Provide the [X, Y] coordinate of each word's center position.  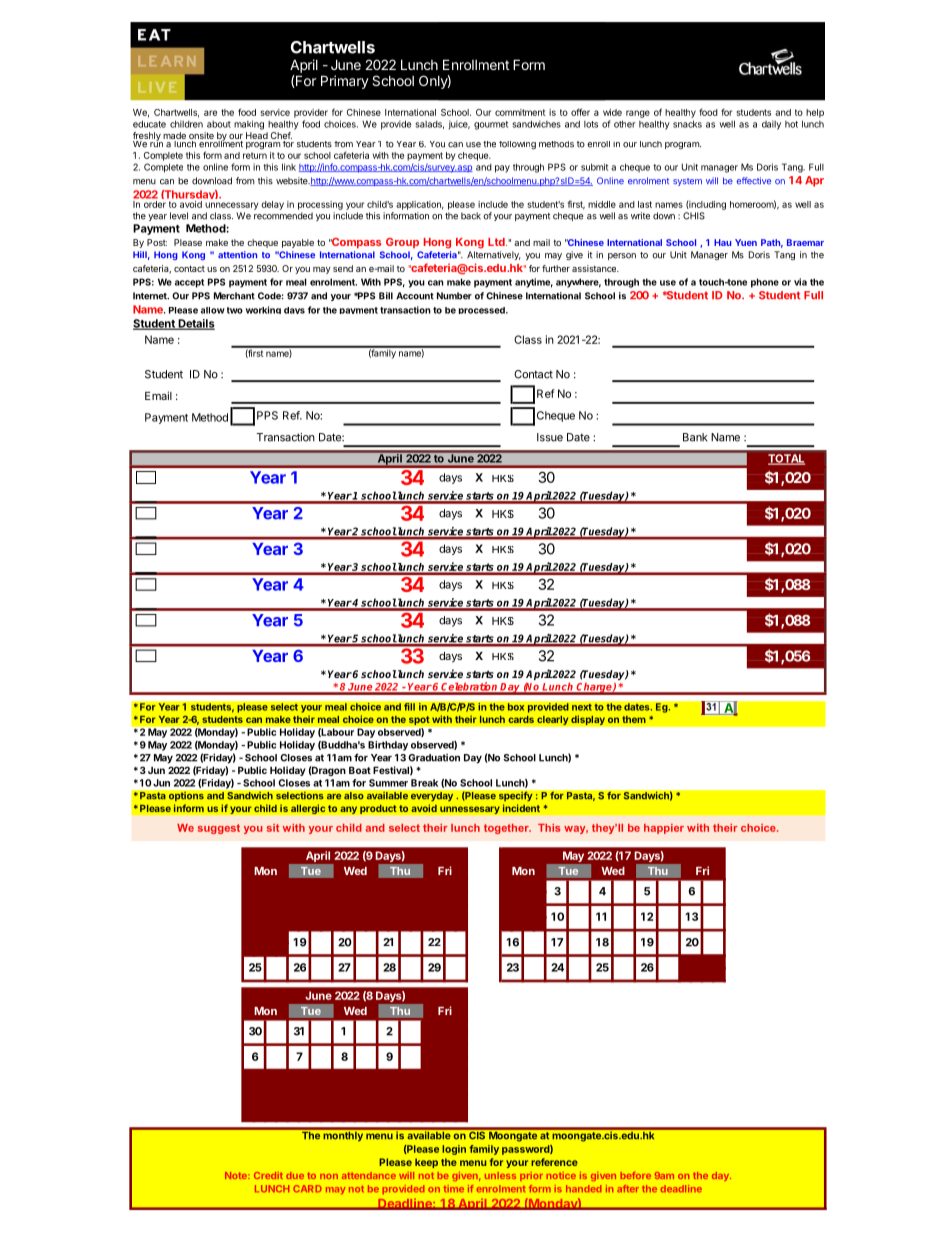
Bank [695, 437]
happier [664, 829]
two [235, 310]
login [454, 1150]
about [219, 124]
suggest [219, 829]
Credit [268, 1175]
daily [771, 125]
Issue [550, 437]
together [507, 829]
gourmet [491, 125]
